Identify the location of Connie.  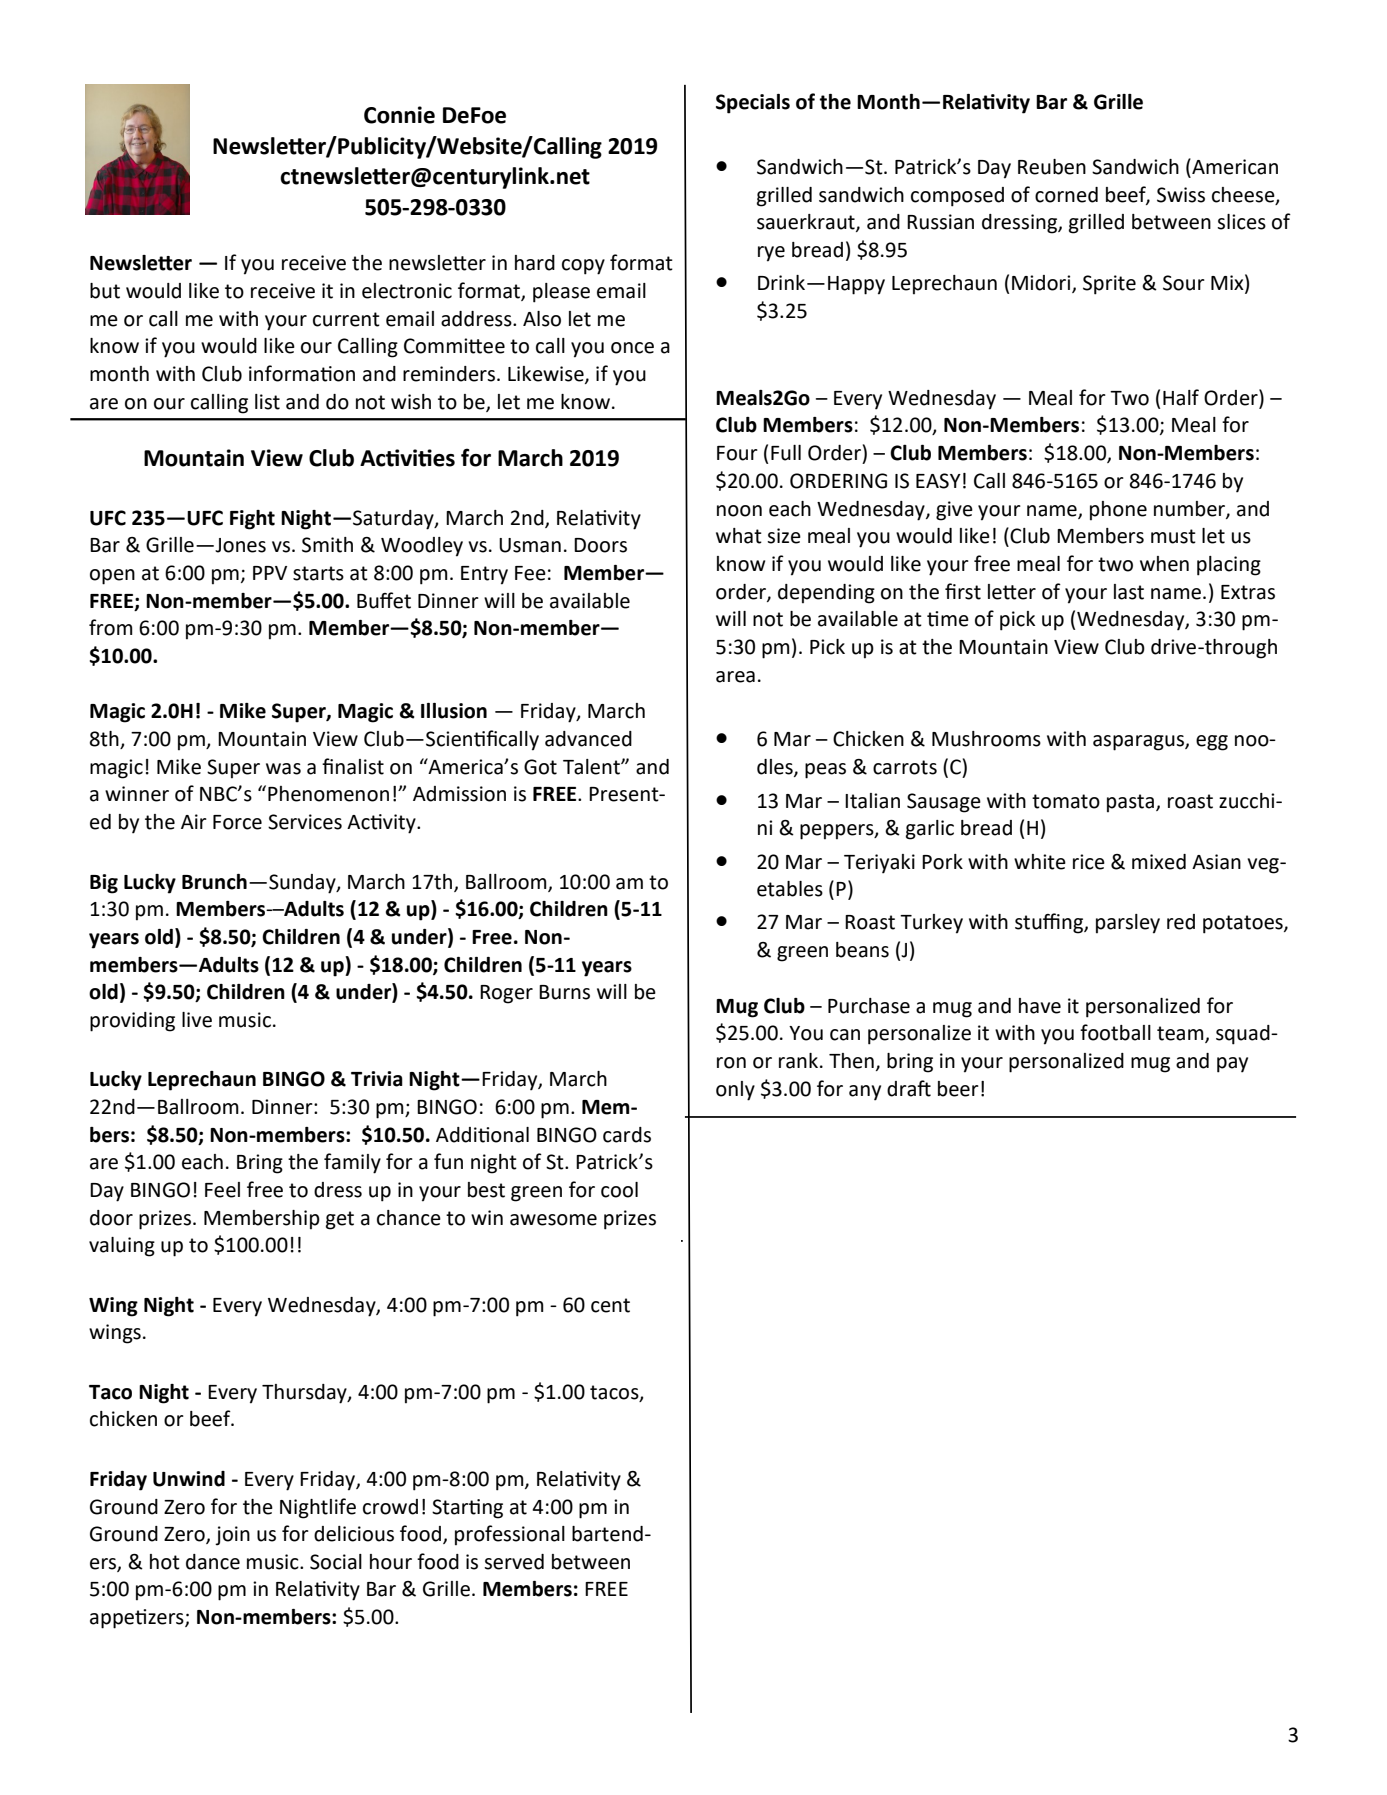
(399, 115).
